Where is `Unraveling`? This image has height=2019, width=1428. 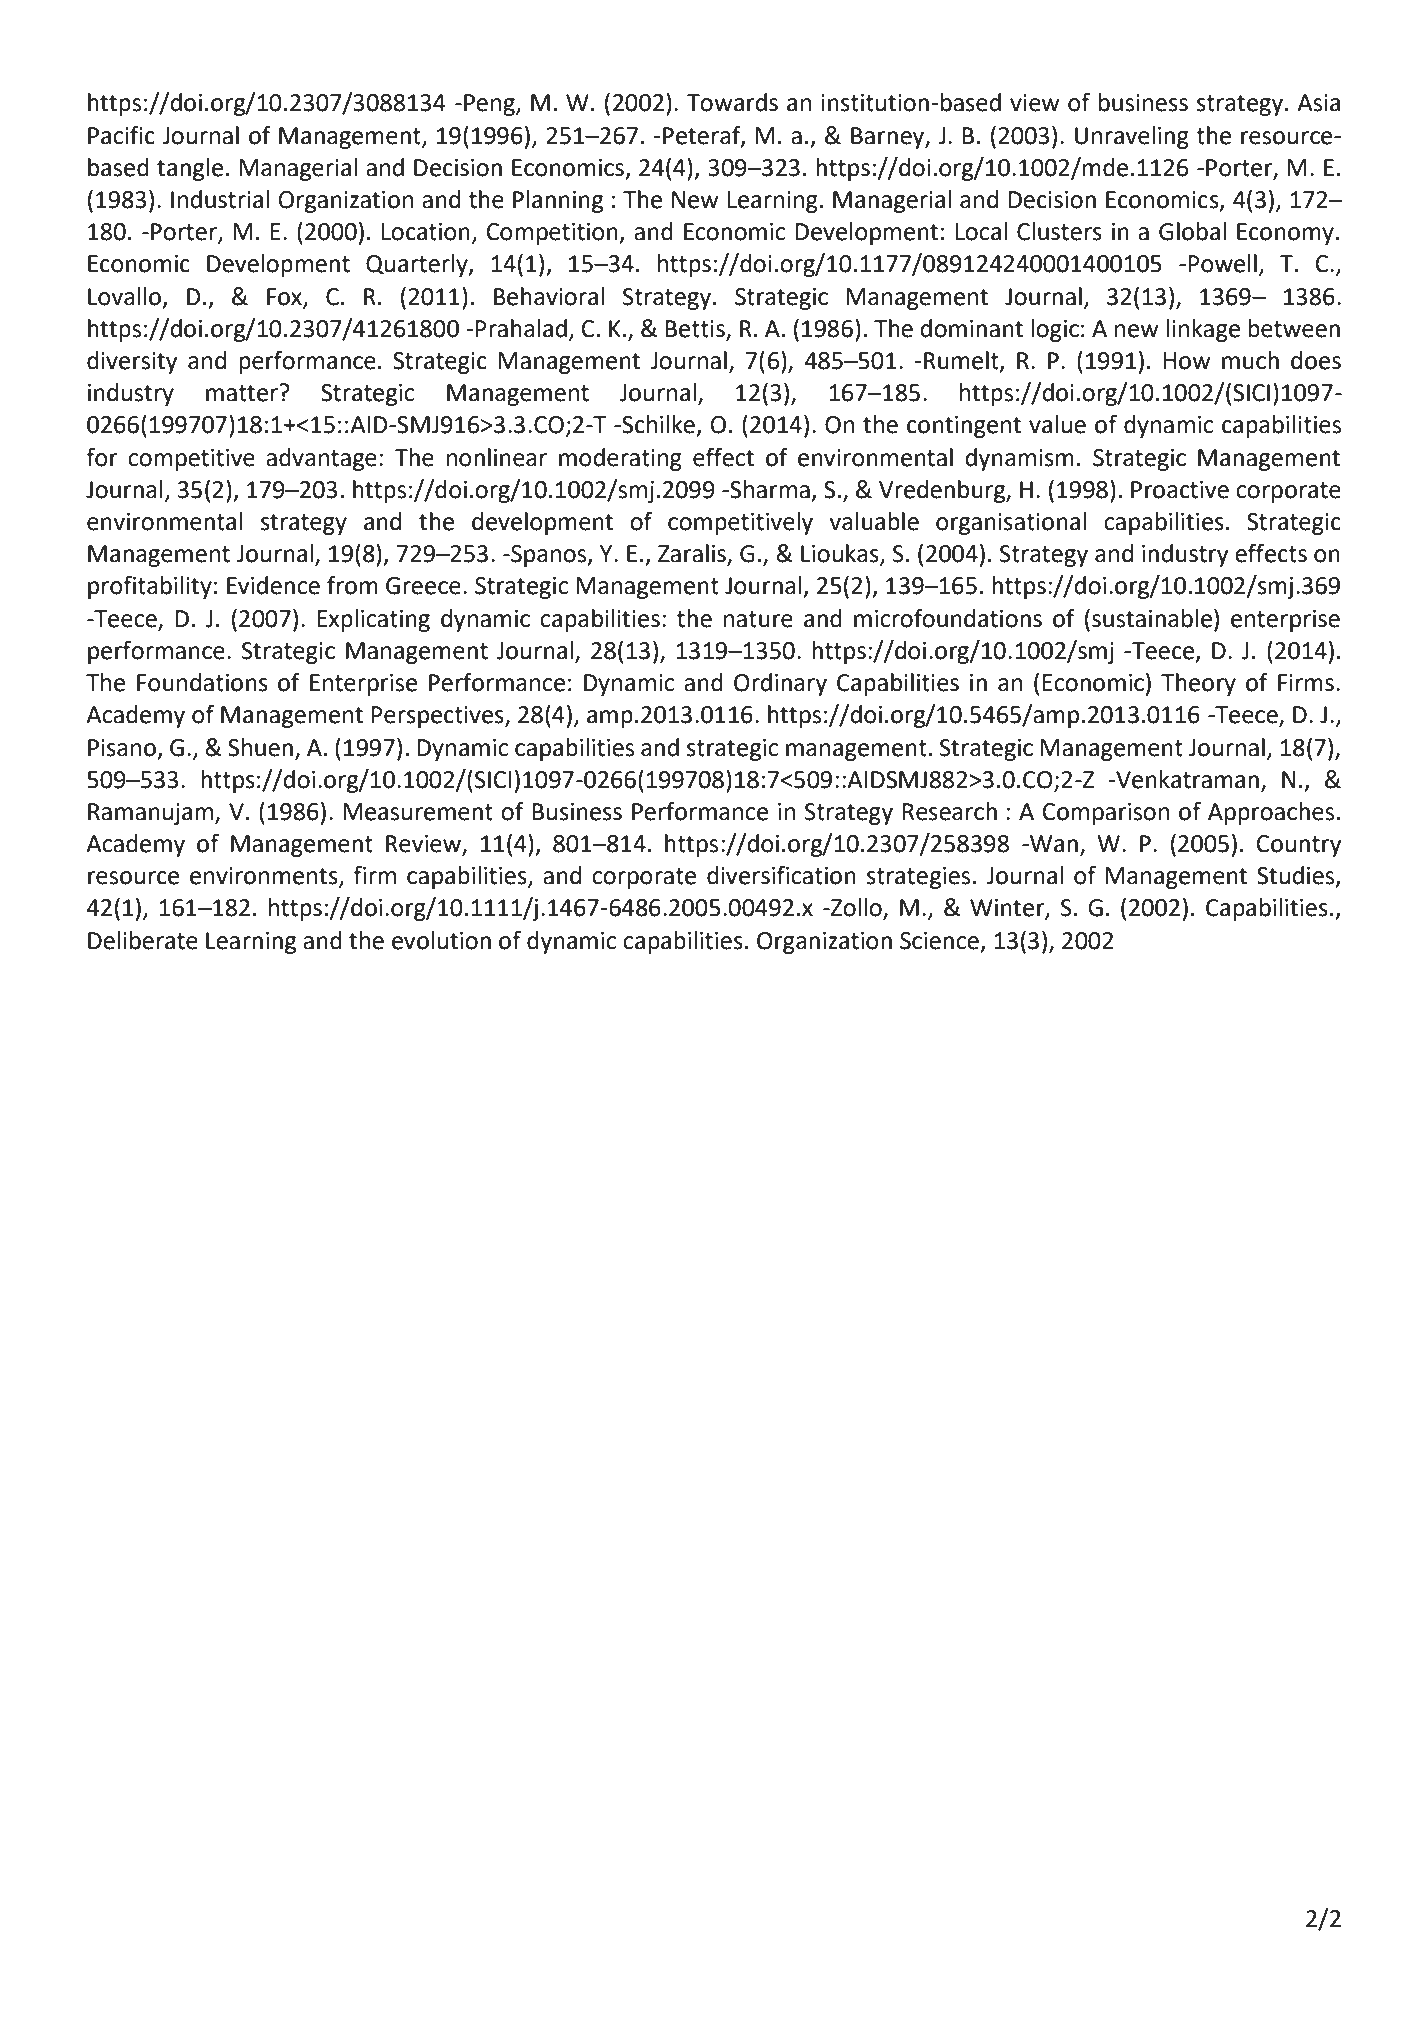 Unraveling is located at coordinates (1132, 137).
